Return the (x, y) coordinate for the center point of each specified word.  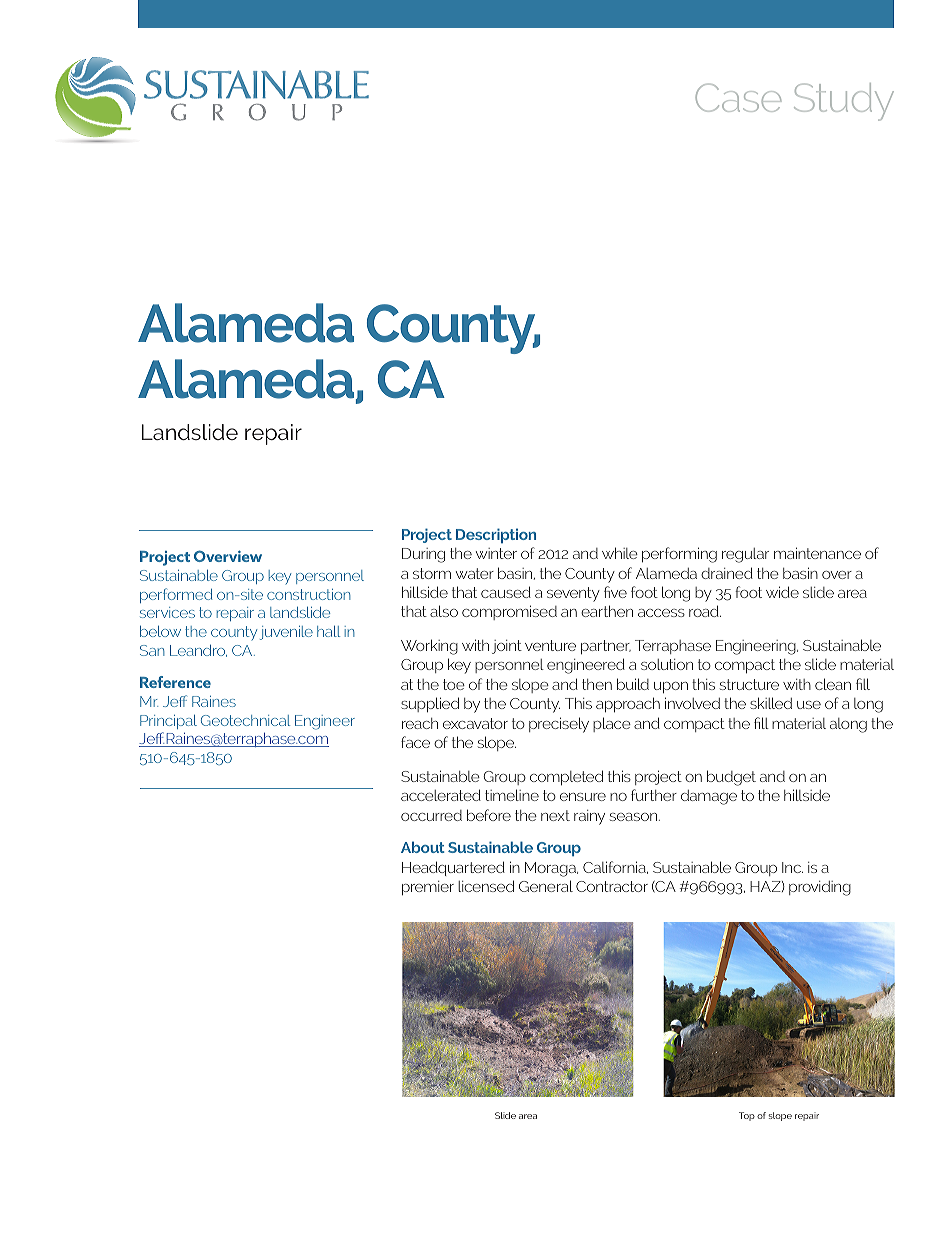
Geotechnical (245, 720)
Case (738, 97)
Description (496, 535)
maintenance (817, 553)
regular (745, 555)
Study (844, 102)
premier (428, 888)
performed (176, 595)
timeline (512, 795)
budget (731, 778)
